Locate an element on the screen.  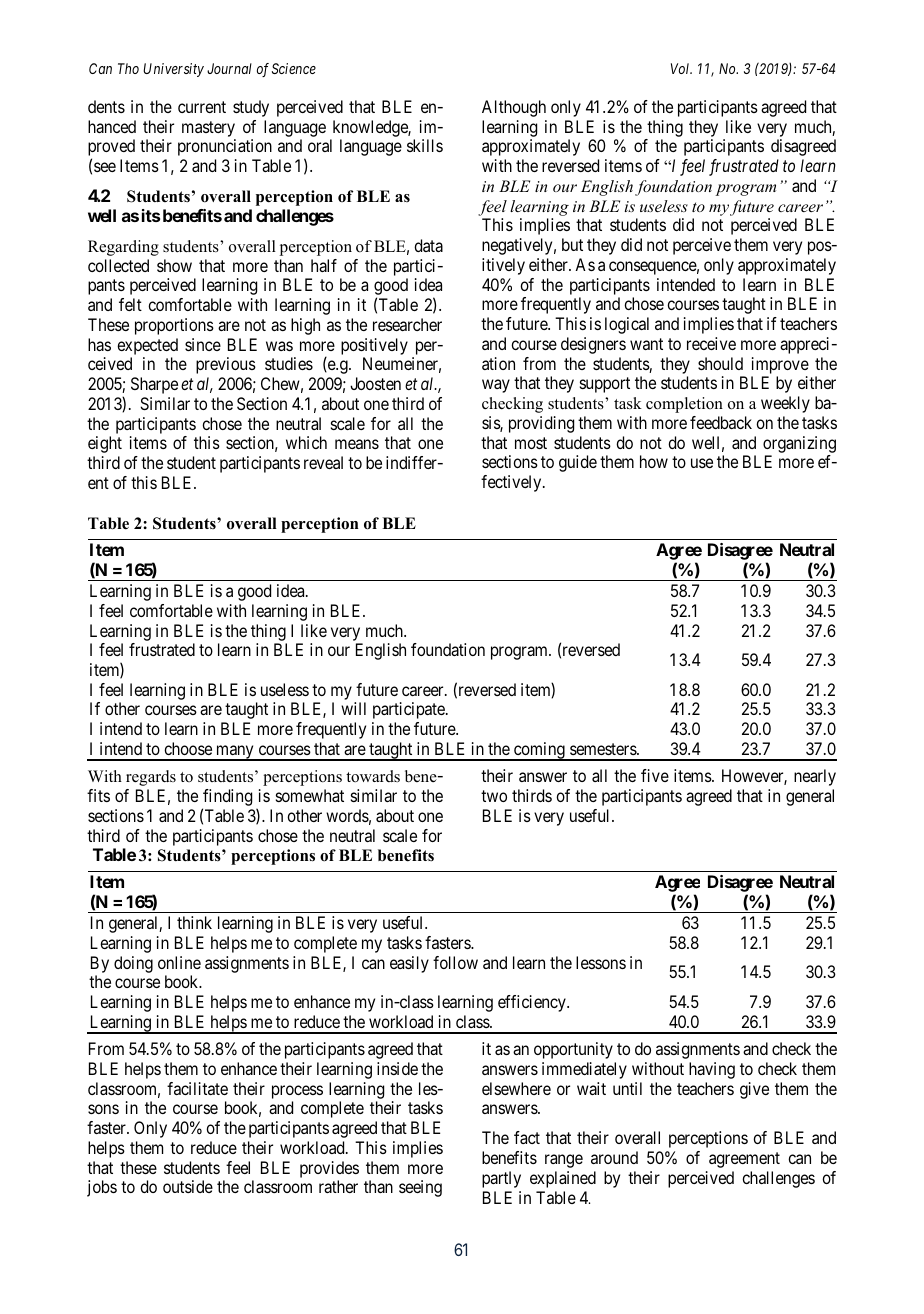
Although is located at coordinates (514, 108).
